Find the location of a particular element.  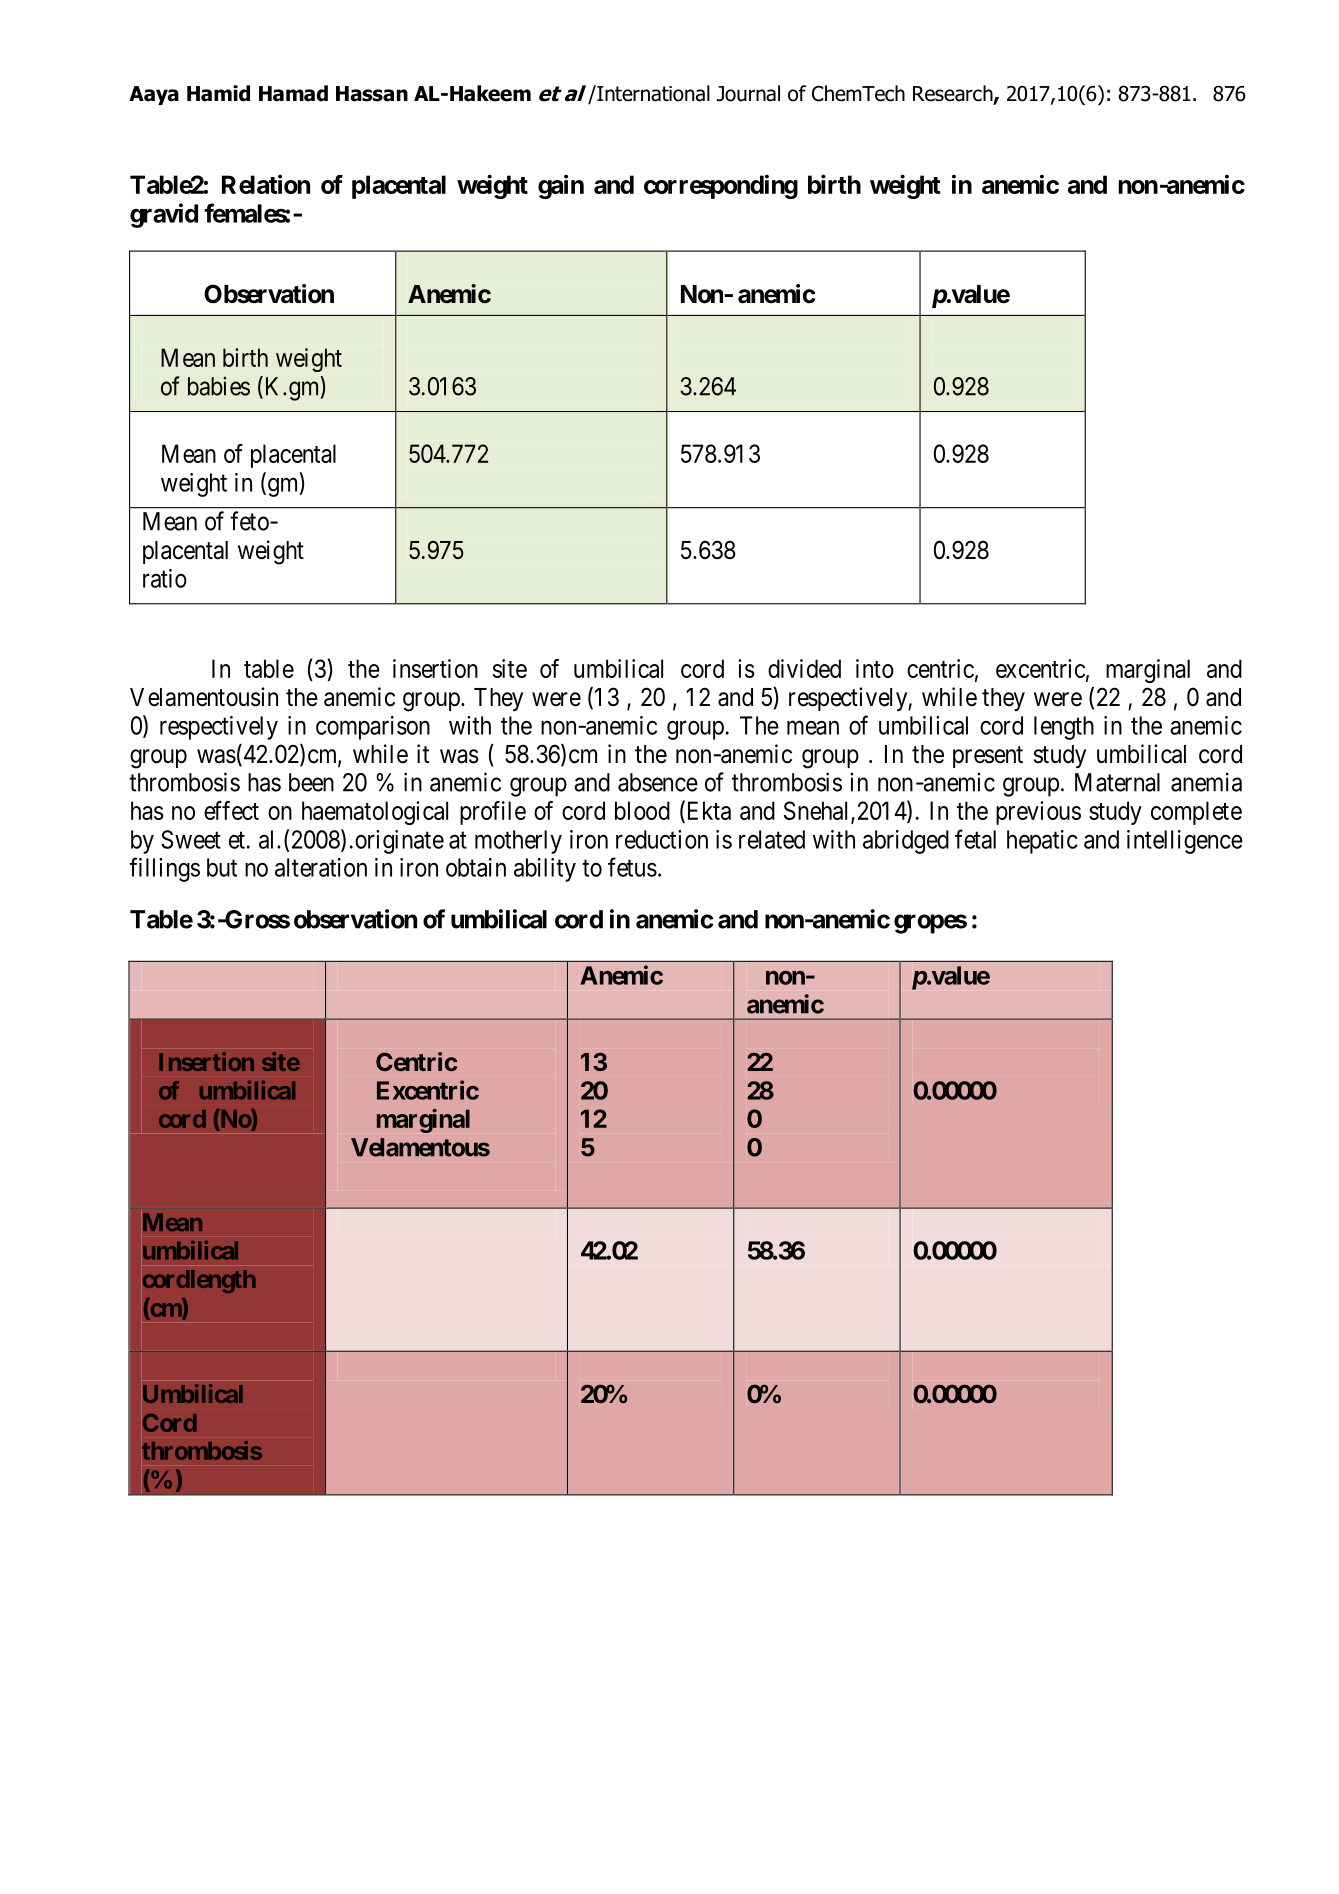

babies is located at coordinates (219, 386).
